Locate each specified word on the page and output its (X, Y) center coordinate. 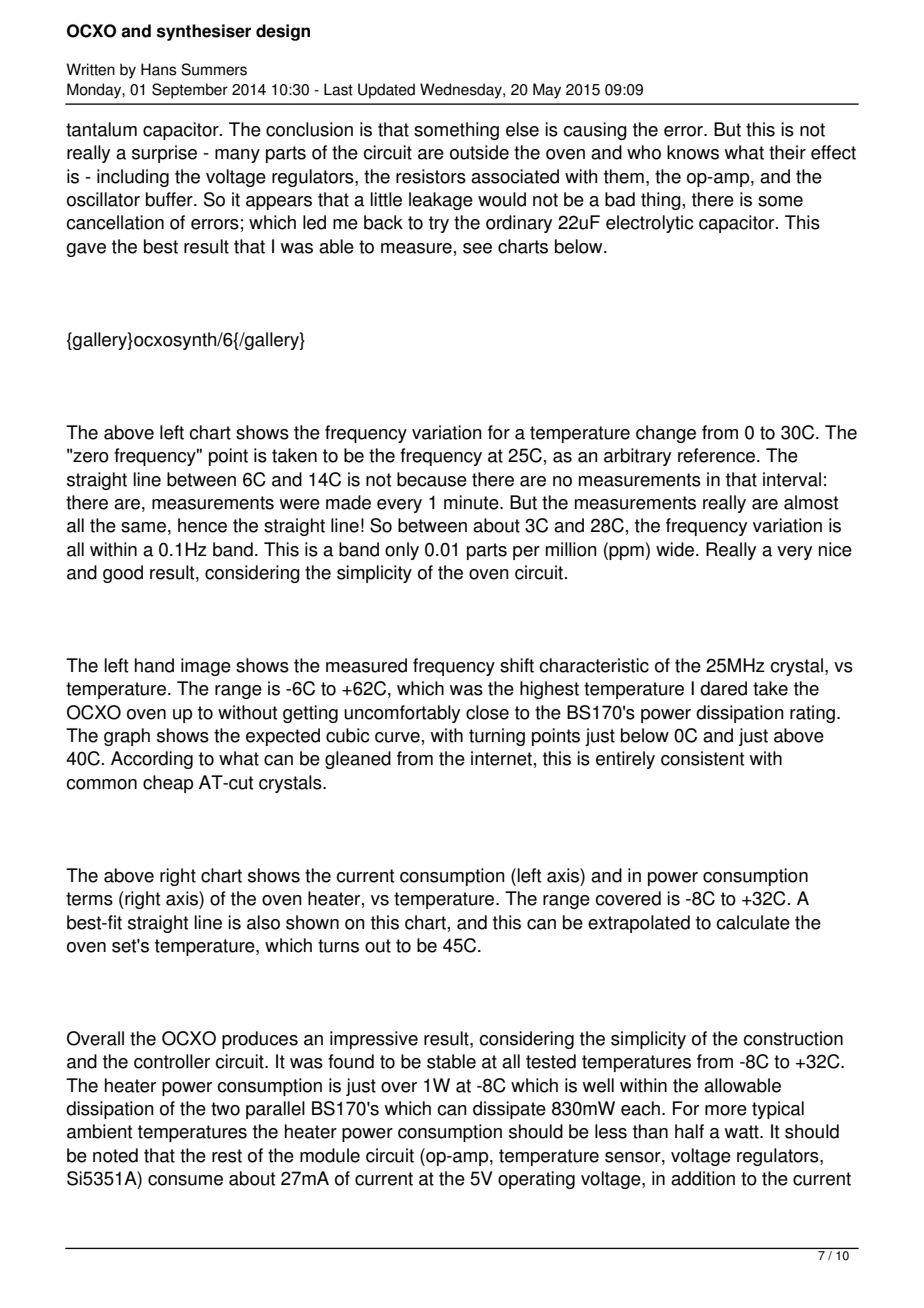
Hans (159, 69)
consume (185, 1180)
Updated (386, 91)
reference (716, 455)
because (432, 479)
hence (202, 525)
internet (501, 758)
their (787, 152)
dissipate (509, 1110)
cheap (168, 784)
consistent (702, 758)
